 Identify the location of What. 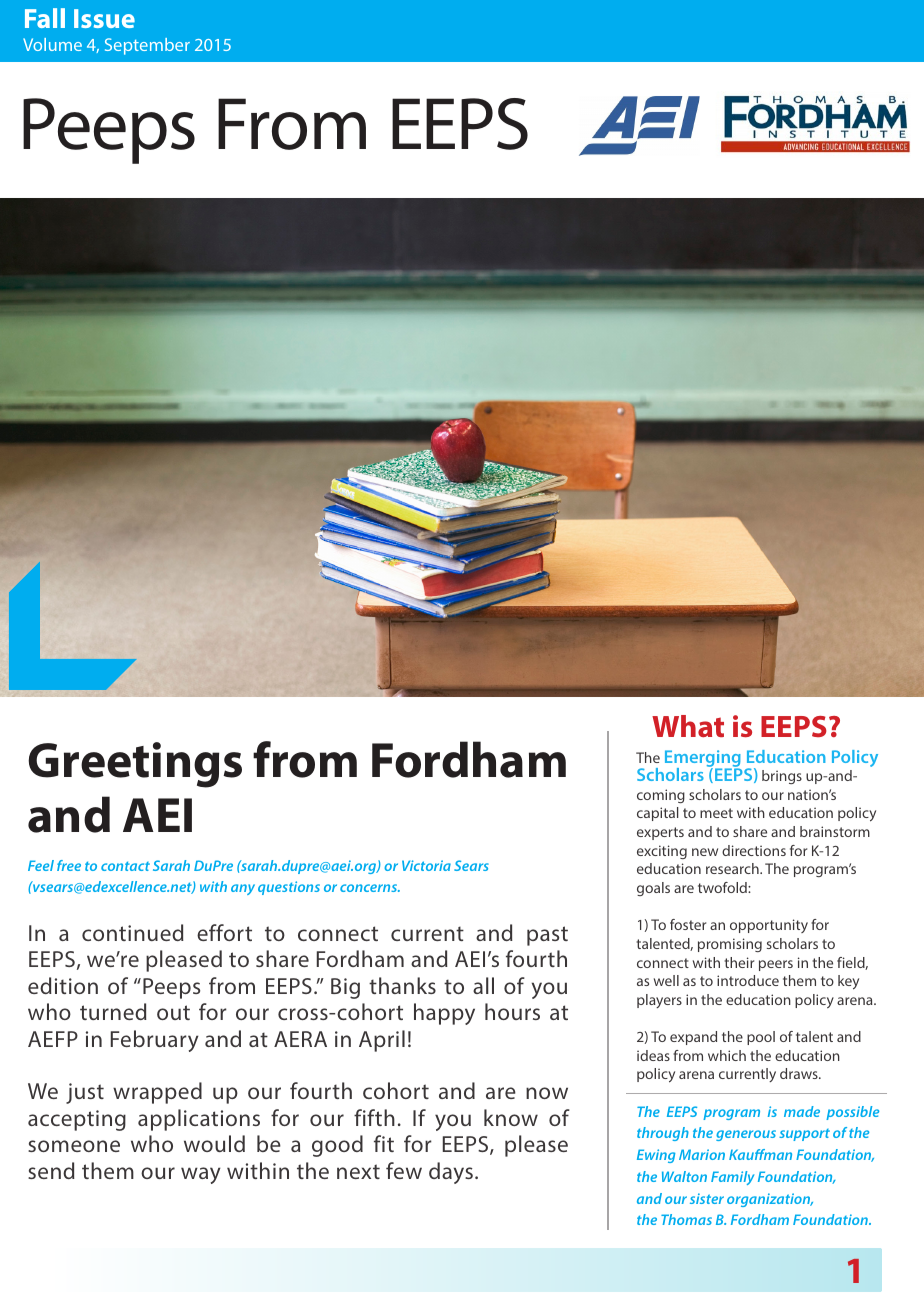
(688, 726).
